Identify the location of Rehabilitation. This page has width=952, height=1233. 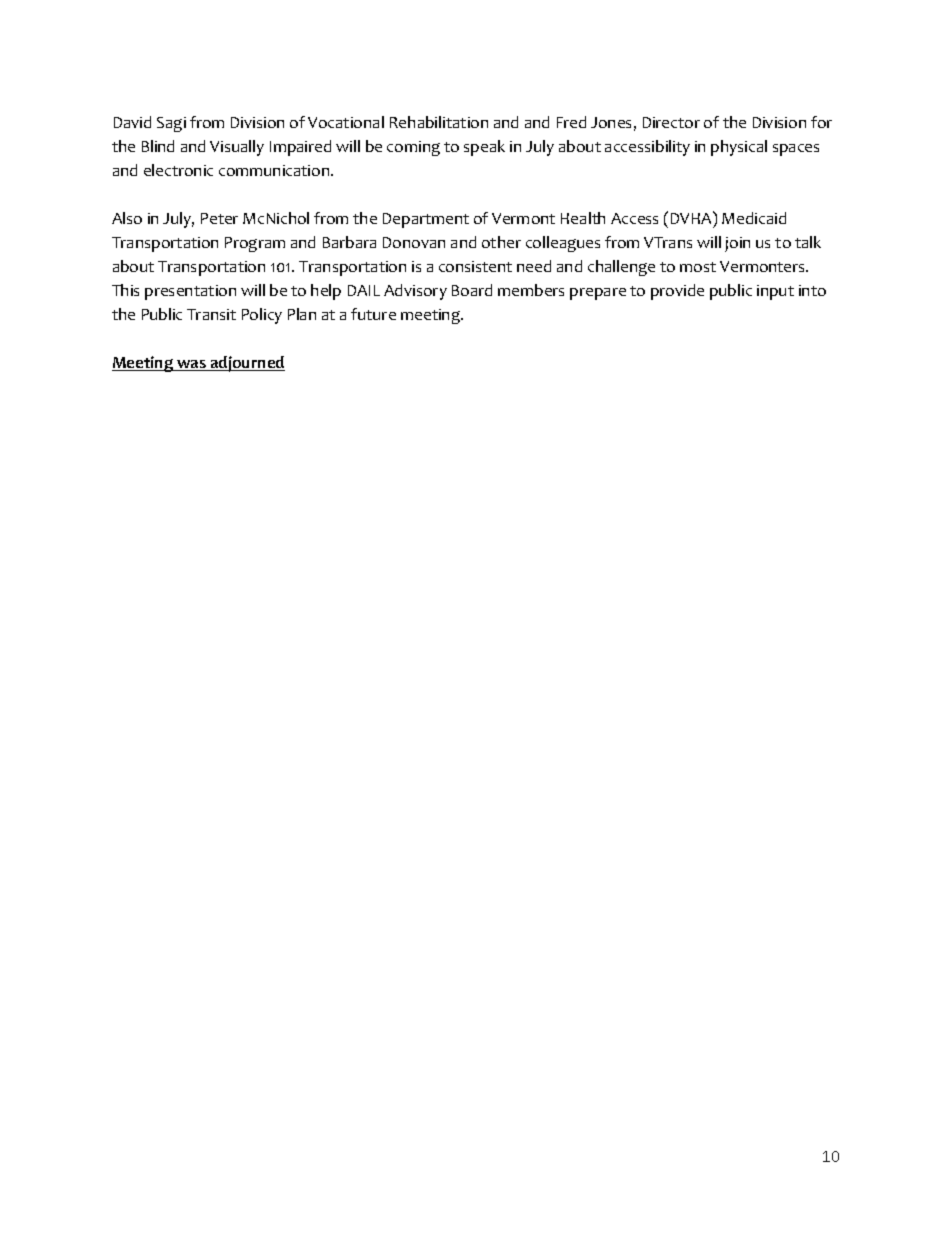
(439, 122).
